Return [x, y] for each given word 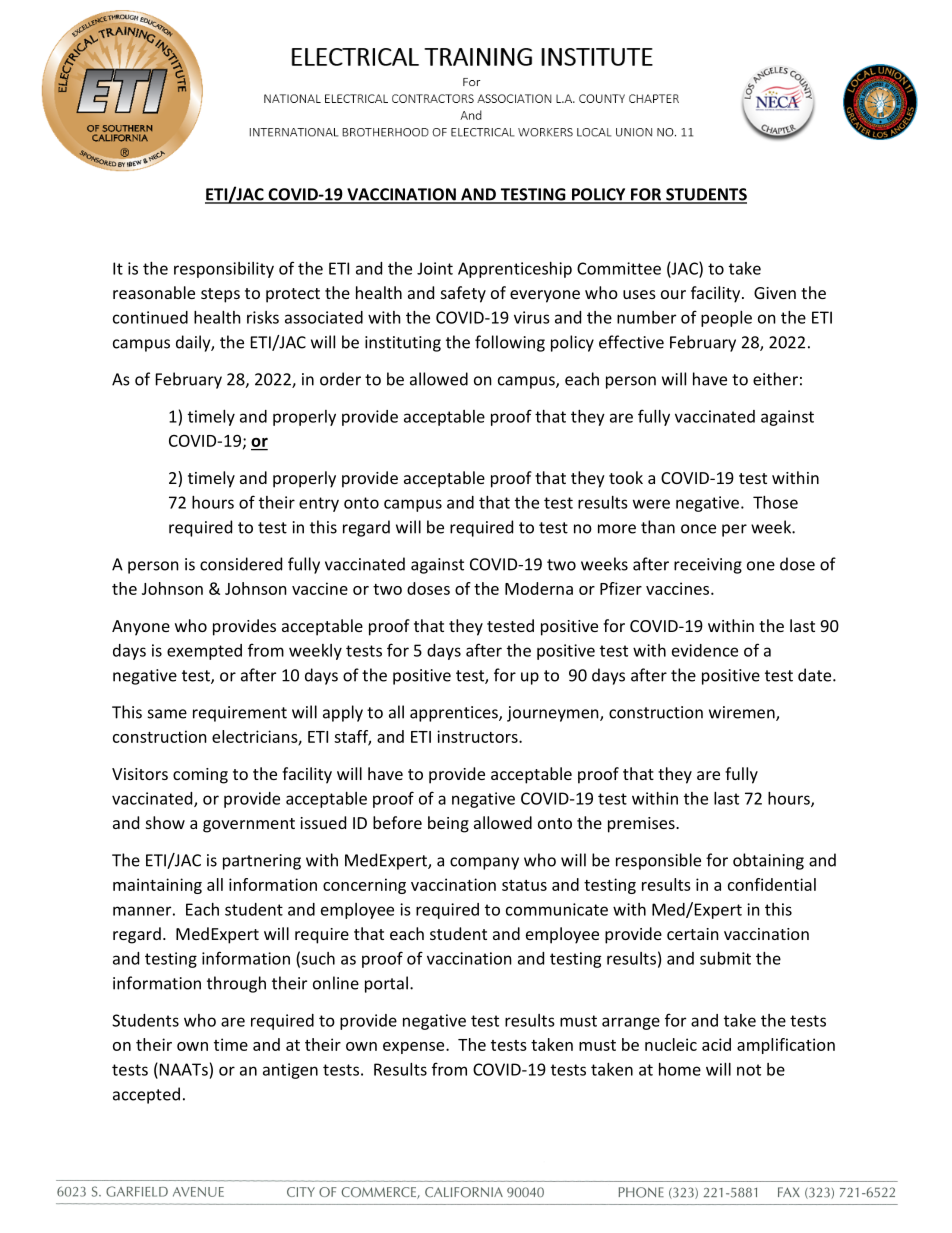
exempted [204, 652]
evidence [705, 650]
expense [415, 1048]
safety [463, 294]
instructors [478, 736]
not [749, 1070]
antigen [290, 1071]
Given [775, 293]
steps [220, 295]
